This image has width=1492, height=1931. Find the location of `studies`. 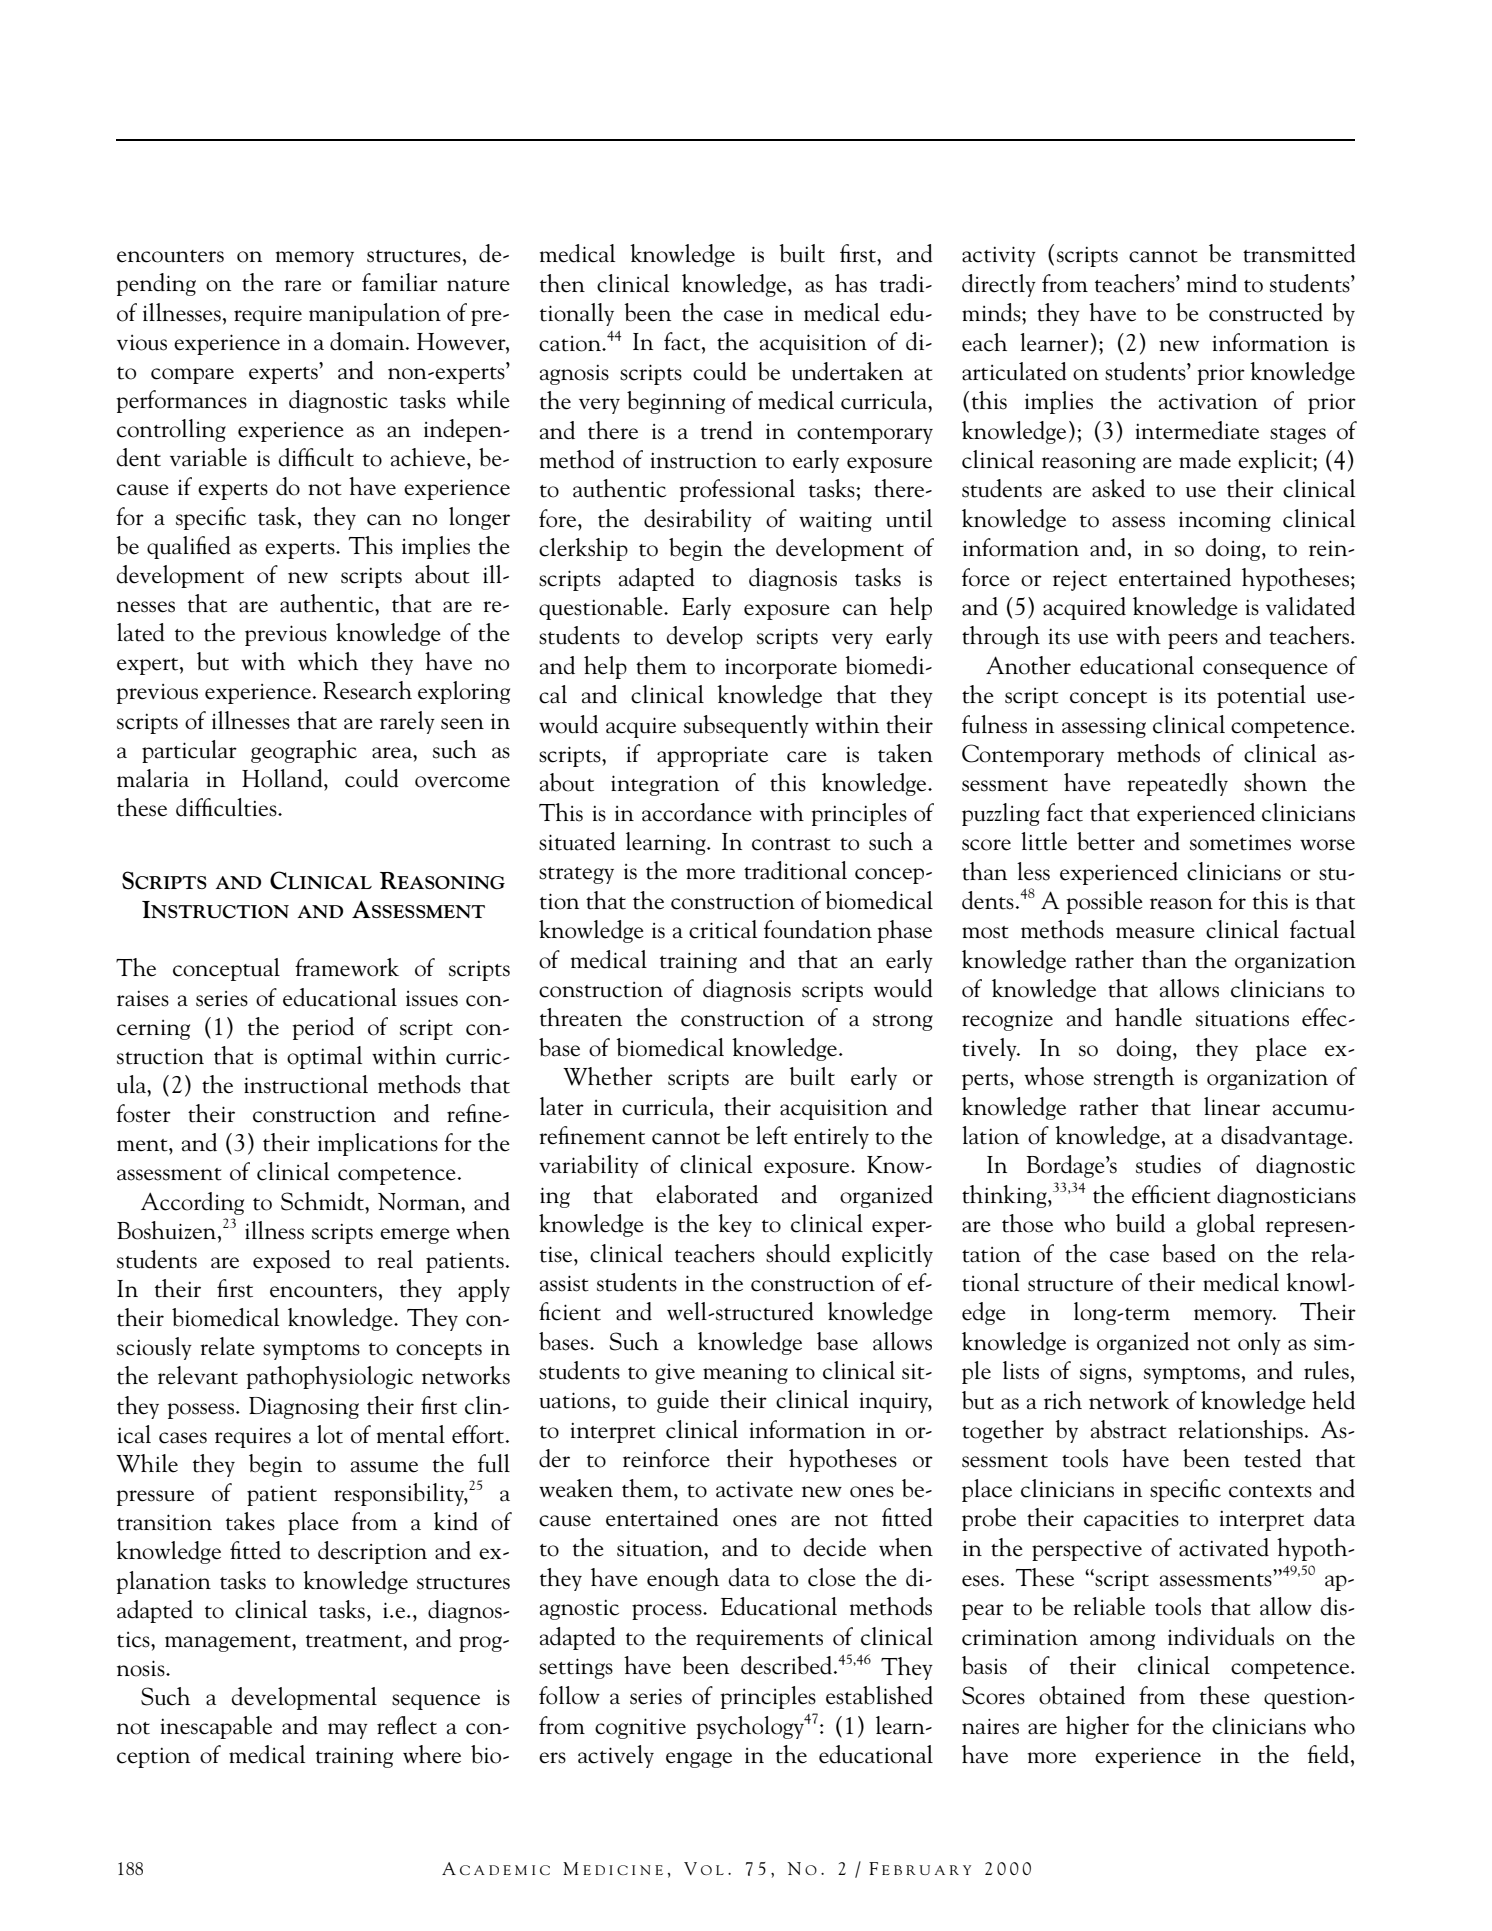

studies is located at coordinates (1168, 1164).
